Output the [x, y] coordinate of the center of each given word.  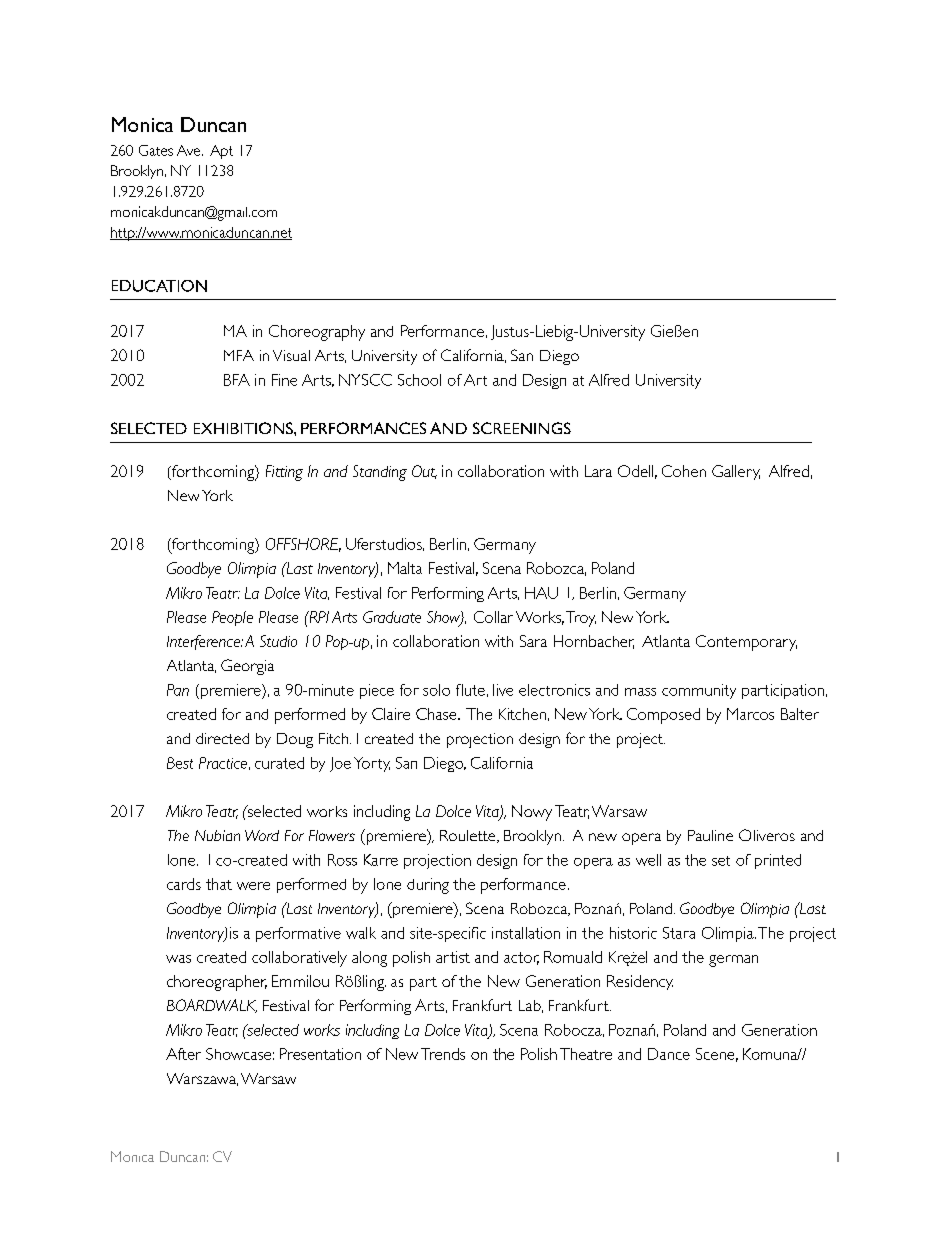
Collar [493, 617]
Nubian [217, 835]
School [419, 380]
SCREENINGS [522, 428]
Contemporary [746, 643]
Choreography [317, 333]
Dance [669, 1054]
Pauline [710, 835]
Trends [443, 1054]
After [183, 1054]
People [232, 618]
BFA [237, 380]
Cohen [684, 471]
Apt [221, 152]
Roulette [469, 836]
